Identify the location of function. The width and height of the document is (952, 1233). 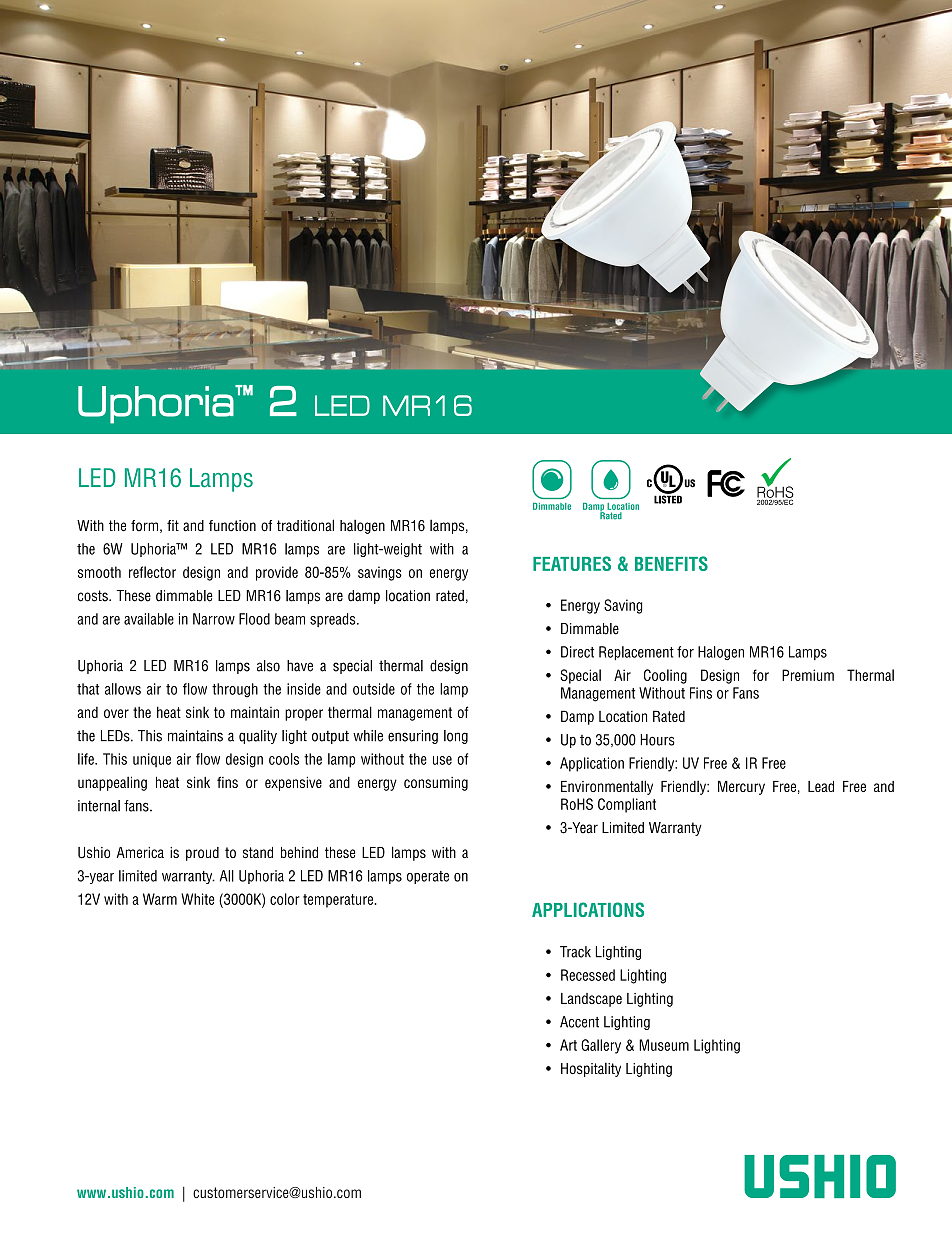
(232, 526).
